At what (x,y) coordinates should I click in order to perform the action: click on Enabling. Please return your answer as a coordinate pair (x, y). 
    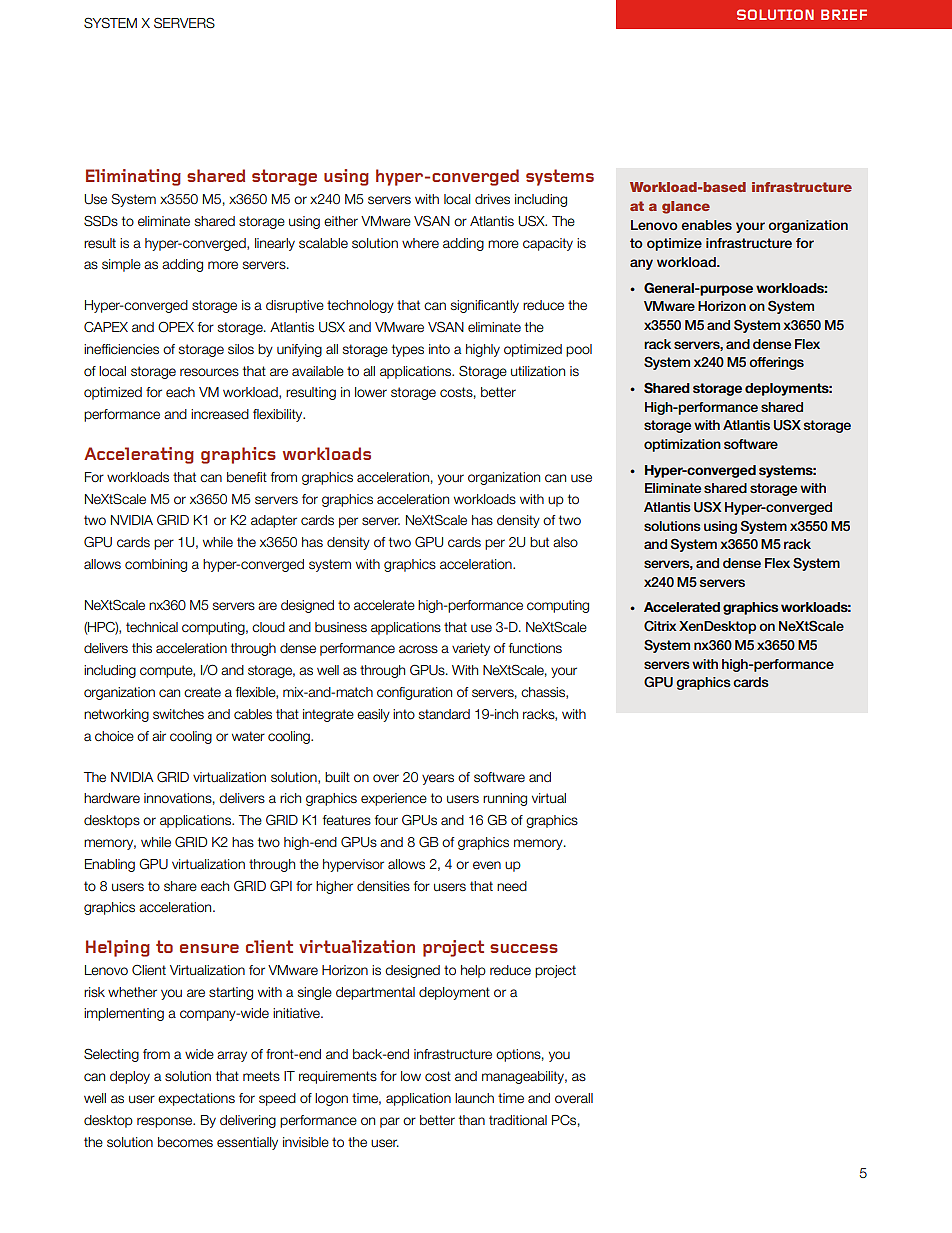
    Looking at the image, I should click on (110, 865).
